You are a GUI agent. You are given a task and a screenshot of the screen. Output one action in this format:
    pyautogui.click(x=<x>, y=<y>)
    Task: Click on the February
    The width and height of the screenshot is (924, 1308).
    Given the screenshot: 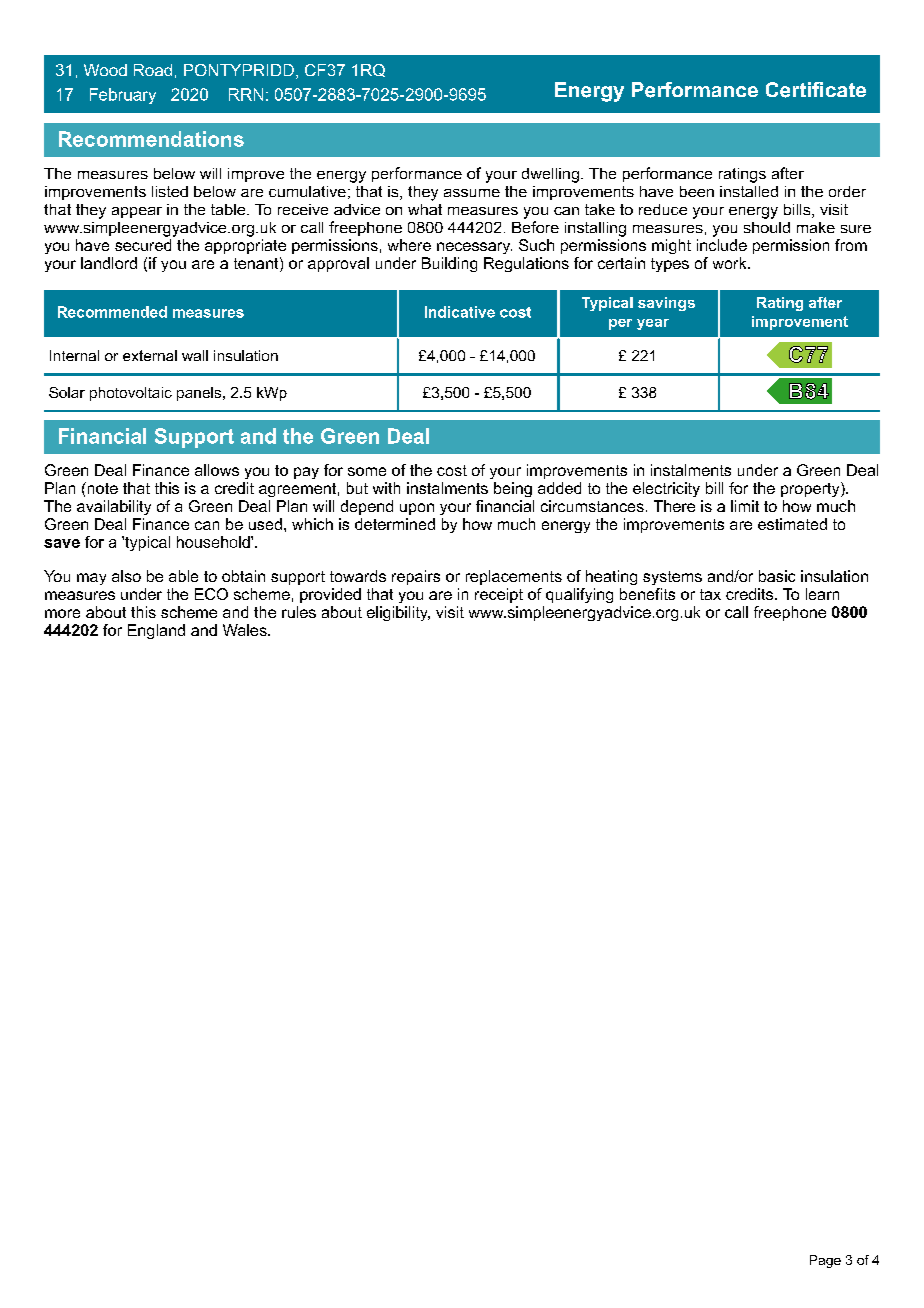 What is the action you would take?
    pyautogui.click(x=123, y=96)
